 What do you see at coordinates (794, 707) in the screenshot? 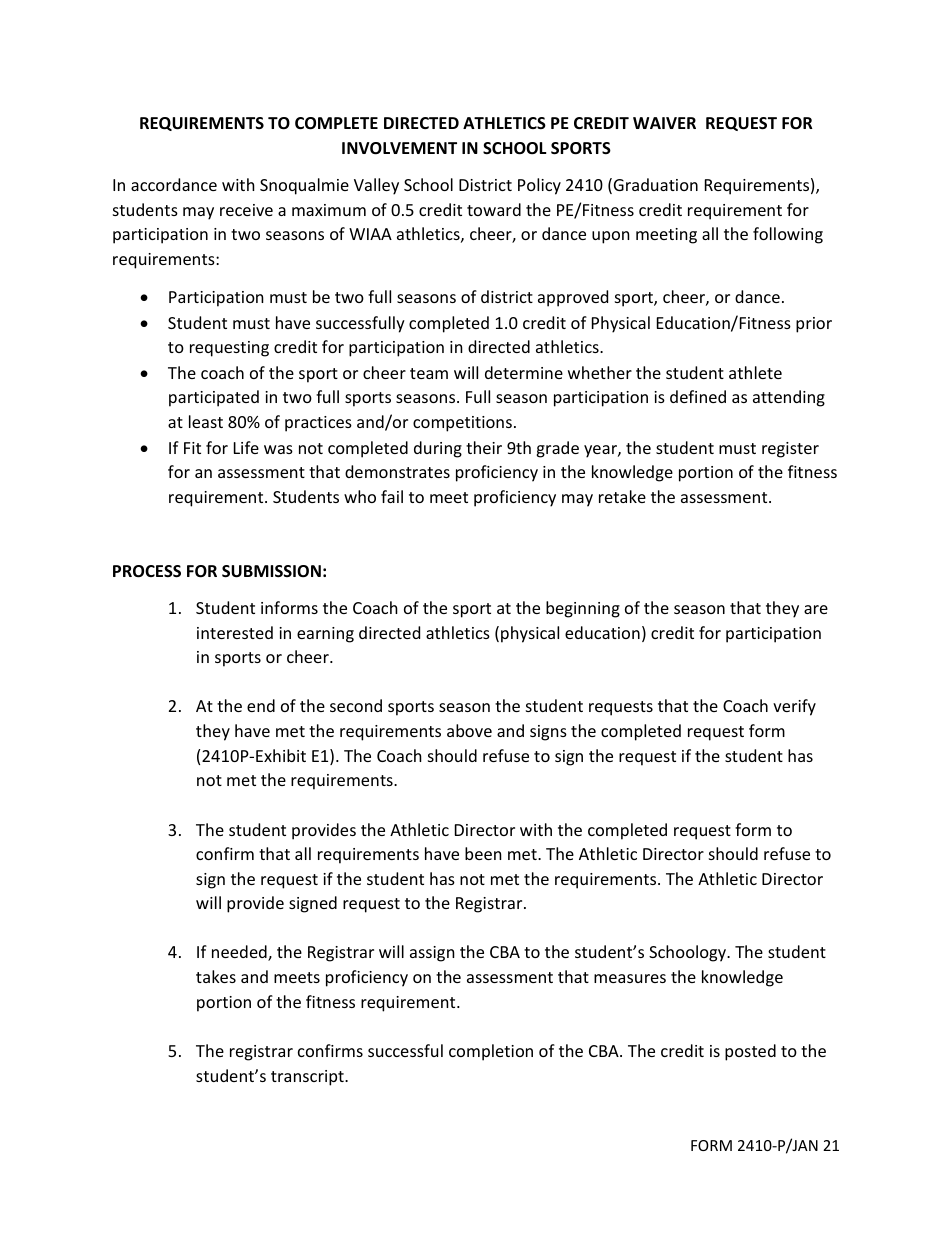
I see `verify` at bounding box center [794, 707].
